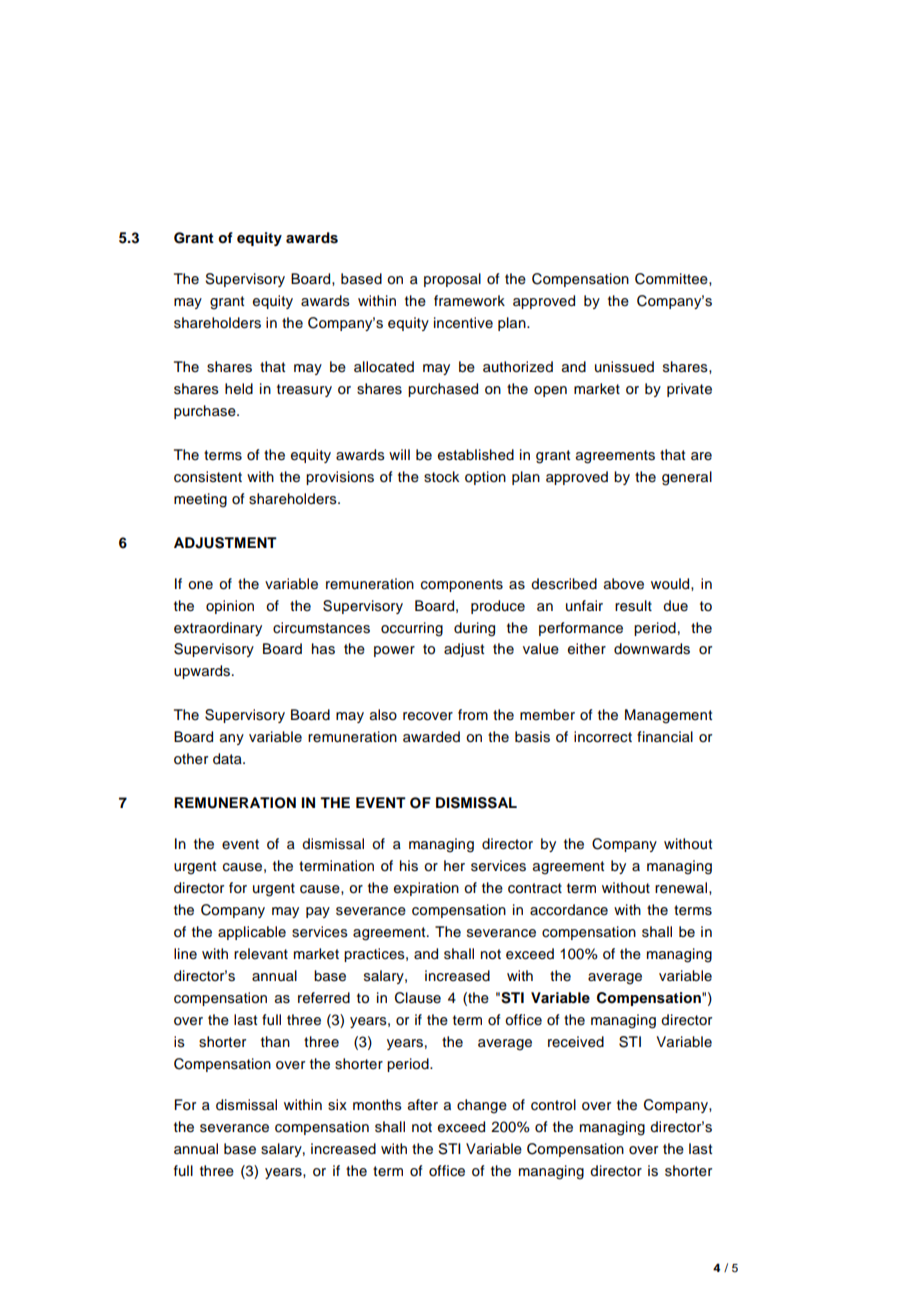 This document has width=924, height=1308. What do you see at coordinates (473, 715) in the document?
I see `from` at bounding box center [473, 715].
